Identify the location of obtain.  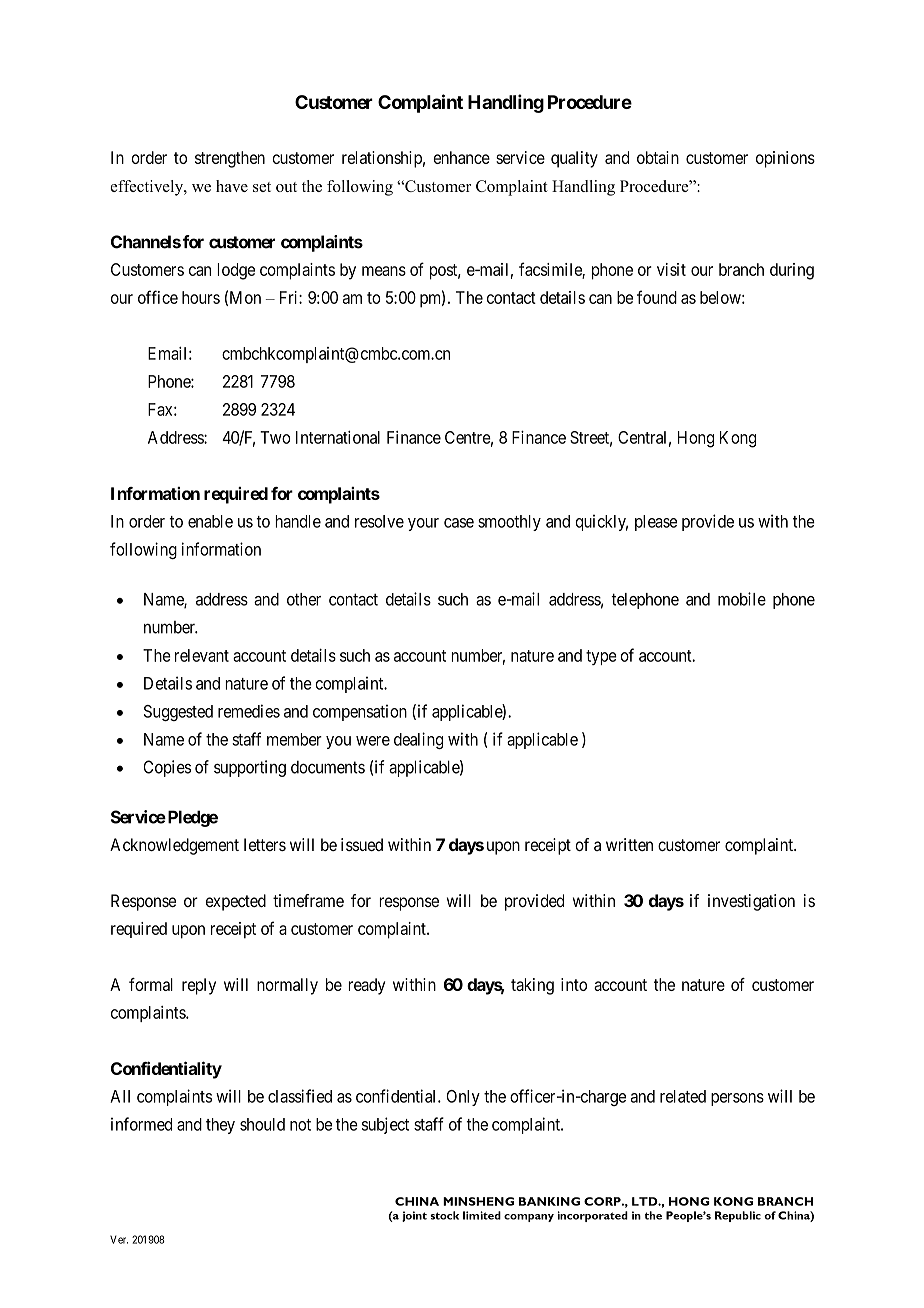
(658, 157).
